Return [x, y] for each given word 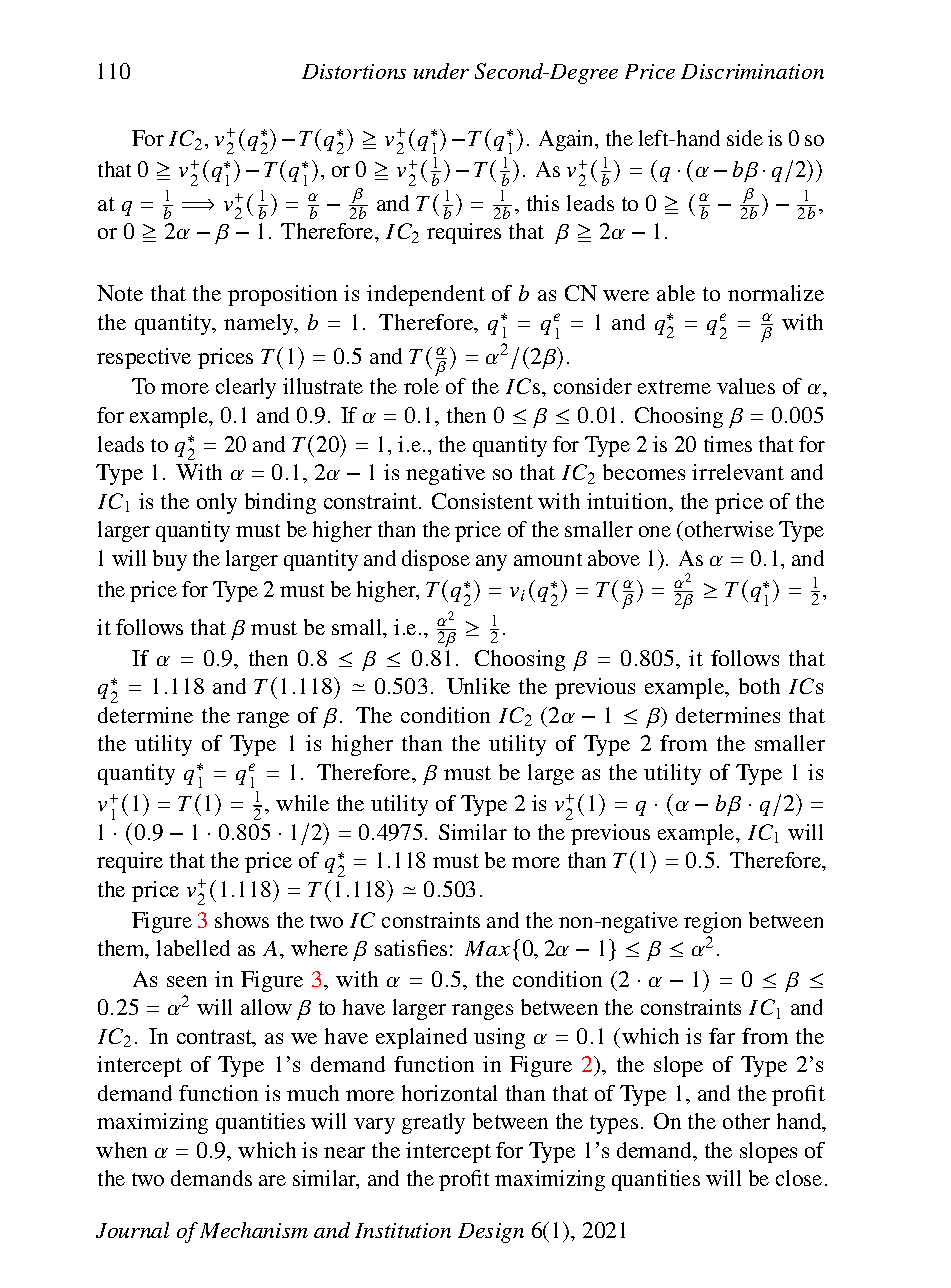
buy [170, 560]
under [441, 71]
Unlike [478, 686]
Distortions [354, 71]
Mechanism [254, 1230]
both [759, 686]
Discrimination [752, 71]
